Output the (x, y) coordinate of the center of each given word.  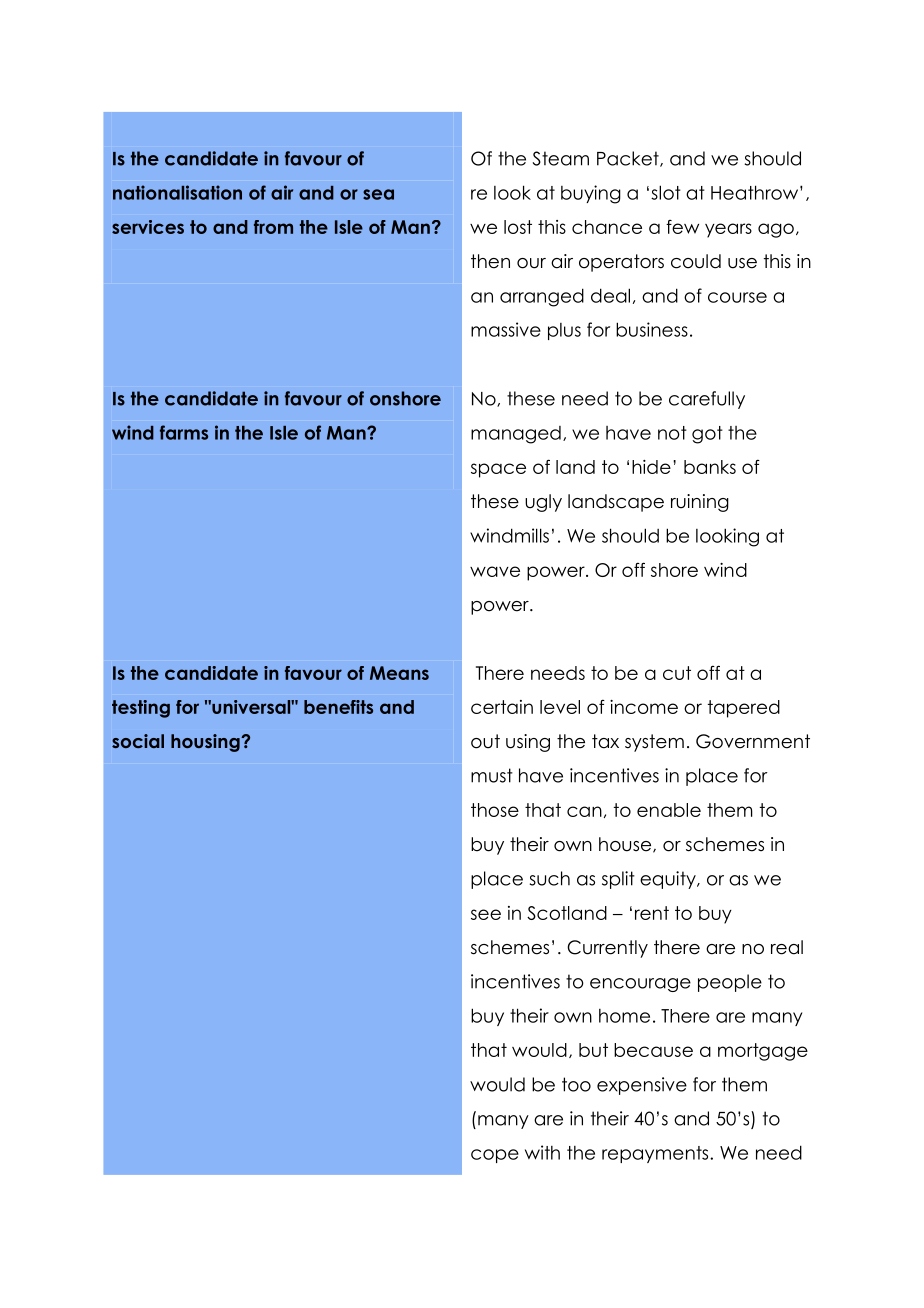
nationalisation (177, 192)
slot (666, 192)
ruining (700, 503)
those (495, 810)
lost (518, 227)
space (498, 470)
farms (184, 432)
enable (669, 810)
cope (495, 1156)
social (138, 741)
